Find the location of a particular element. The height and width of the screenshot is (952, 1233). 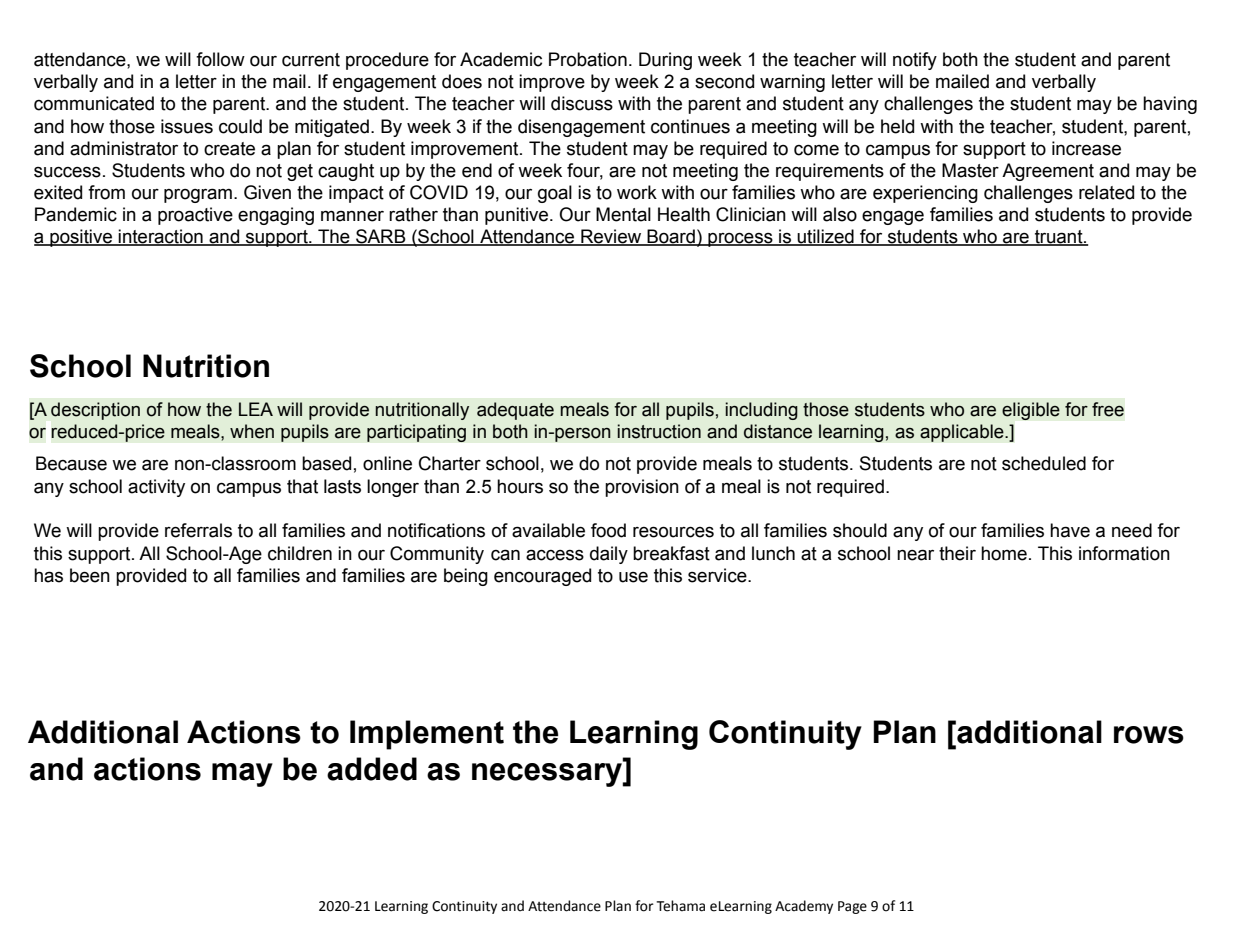

follow is located at coordinates (220, 59).
